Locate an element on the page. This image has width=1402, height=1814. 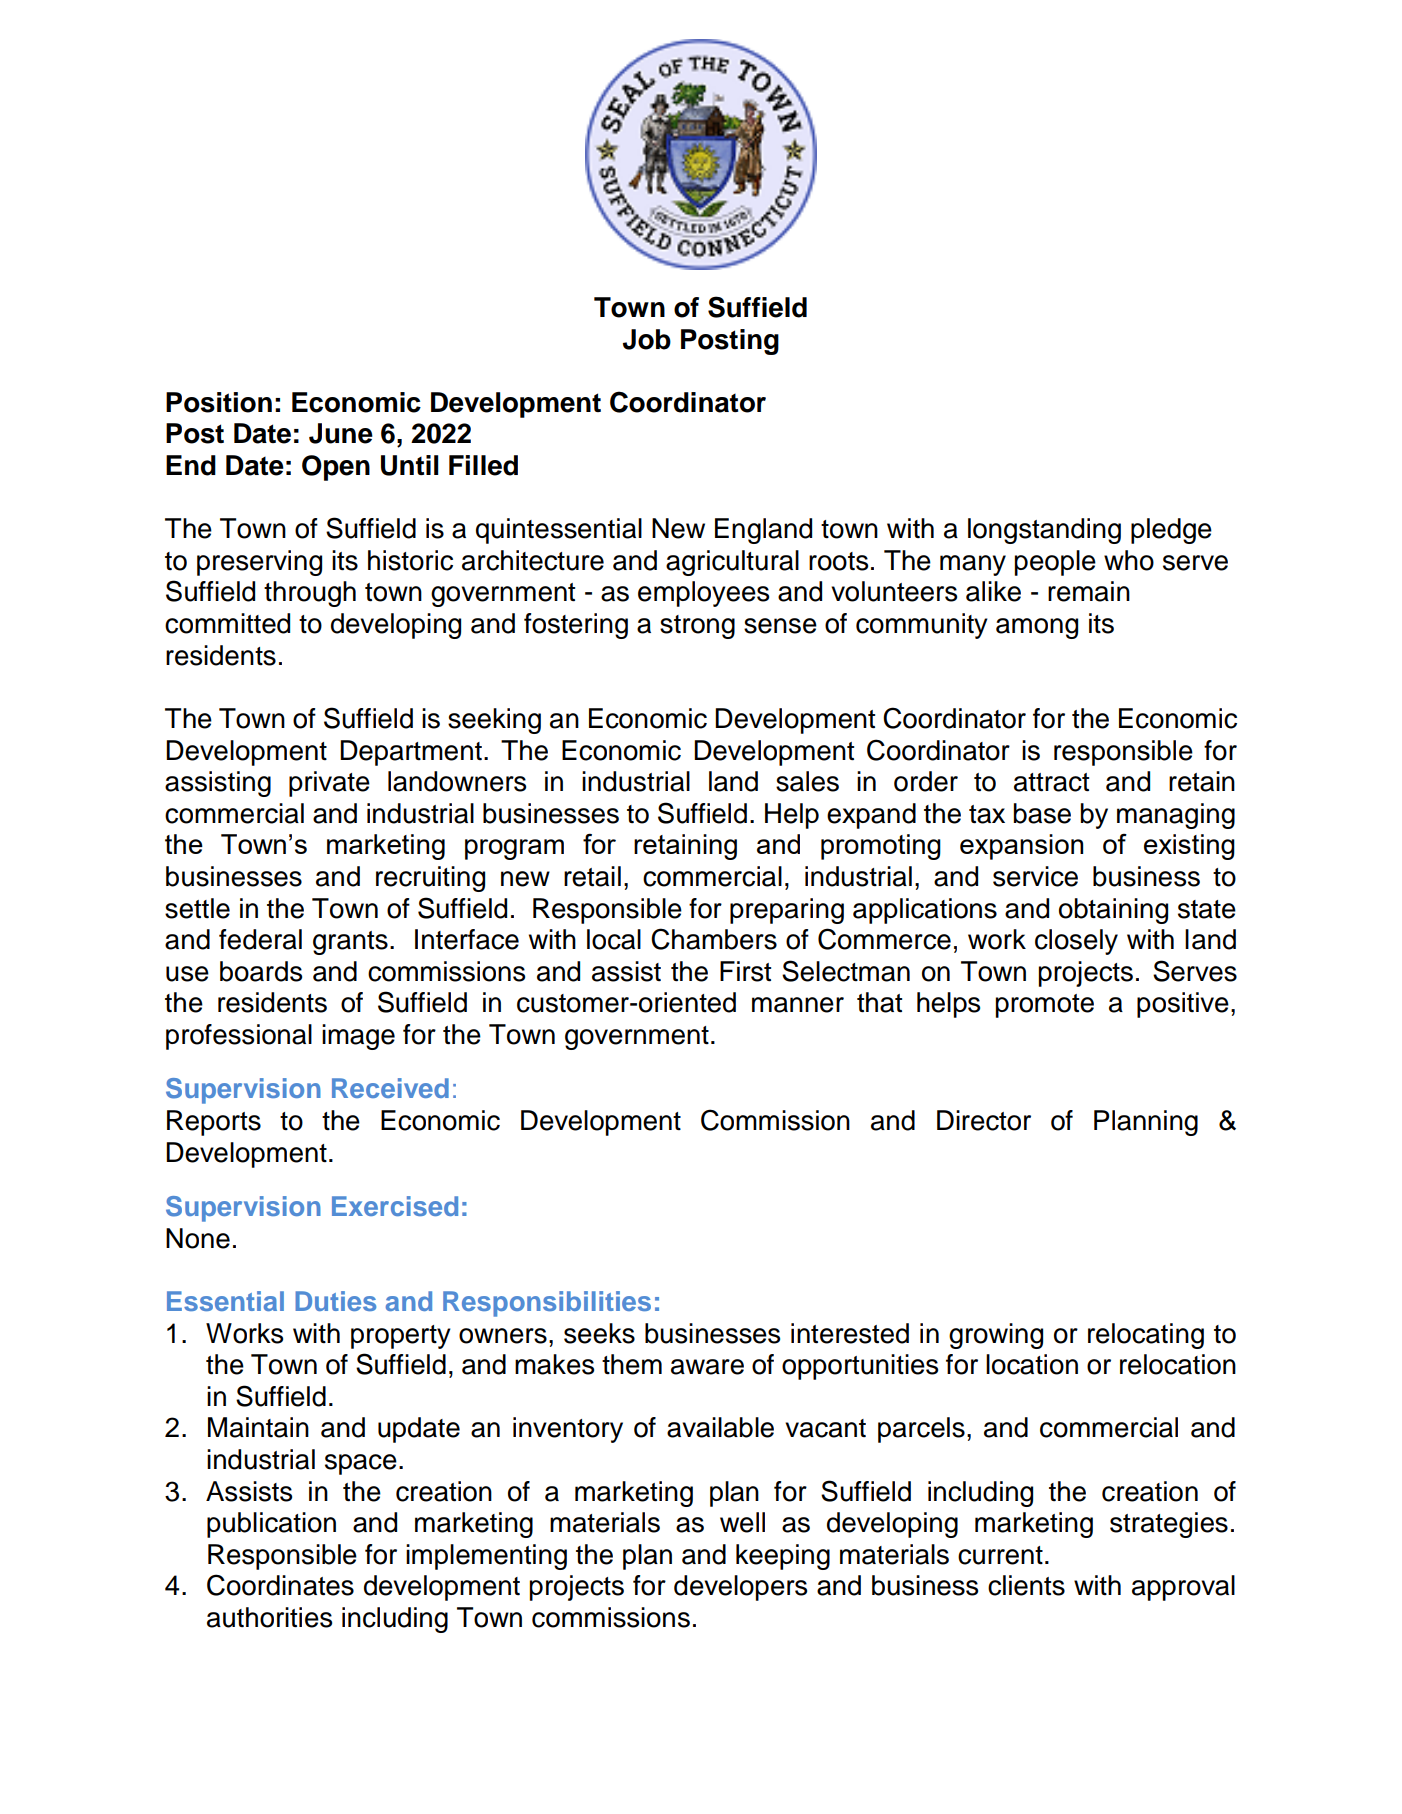
closely is located at coordinates (1076, 942).
